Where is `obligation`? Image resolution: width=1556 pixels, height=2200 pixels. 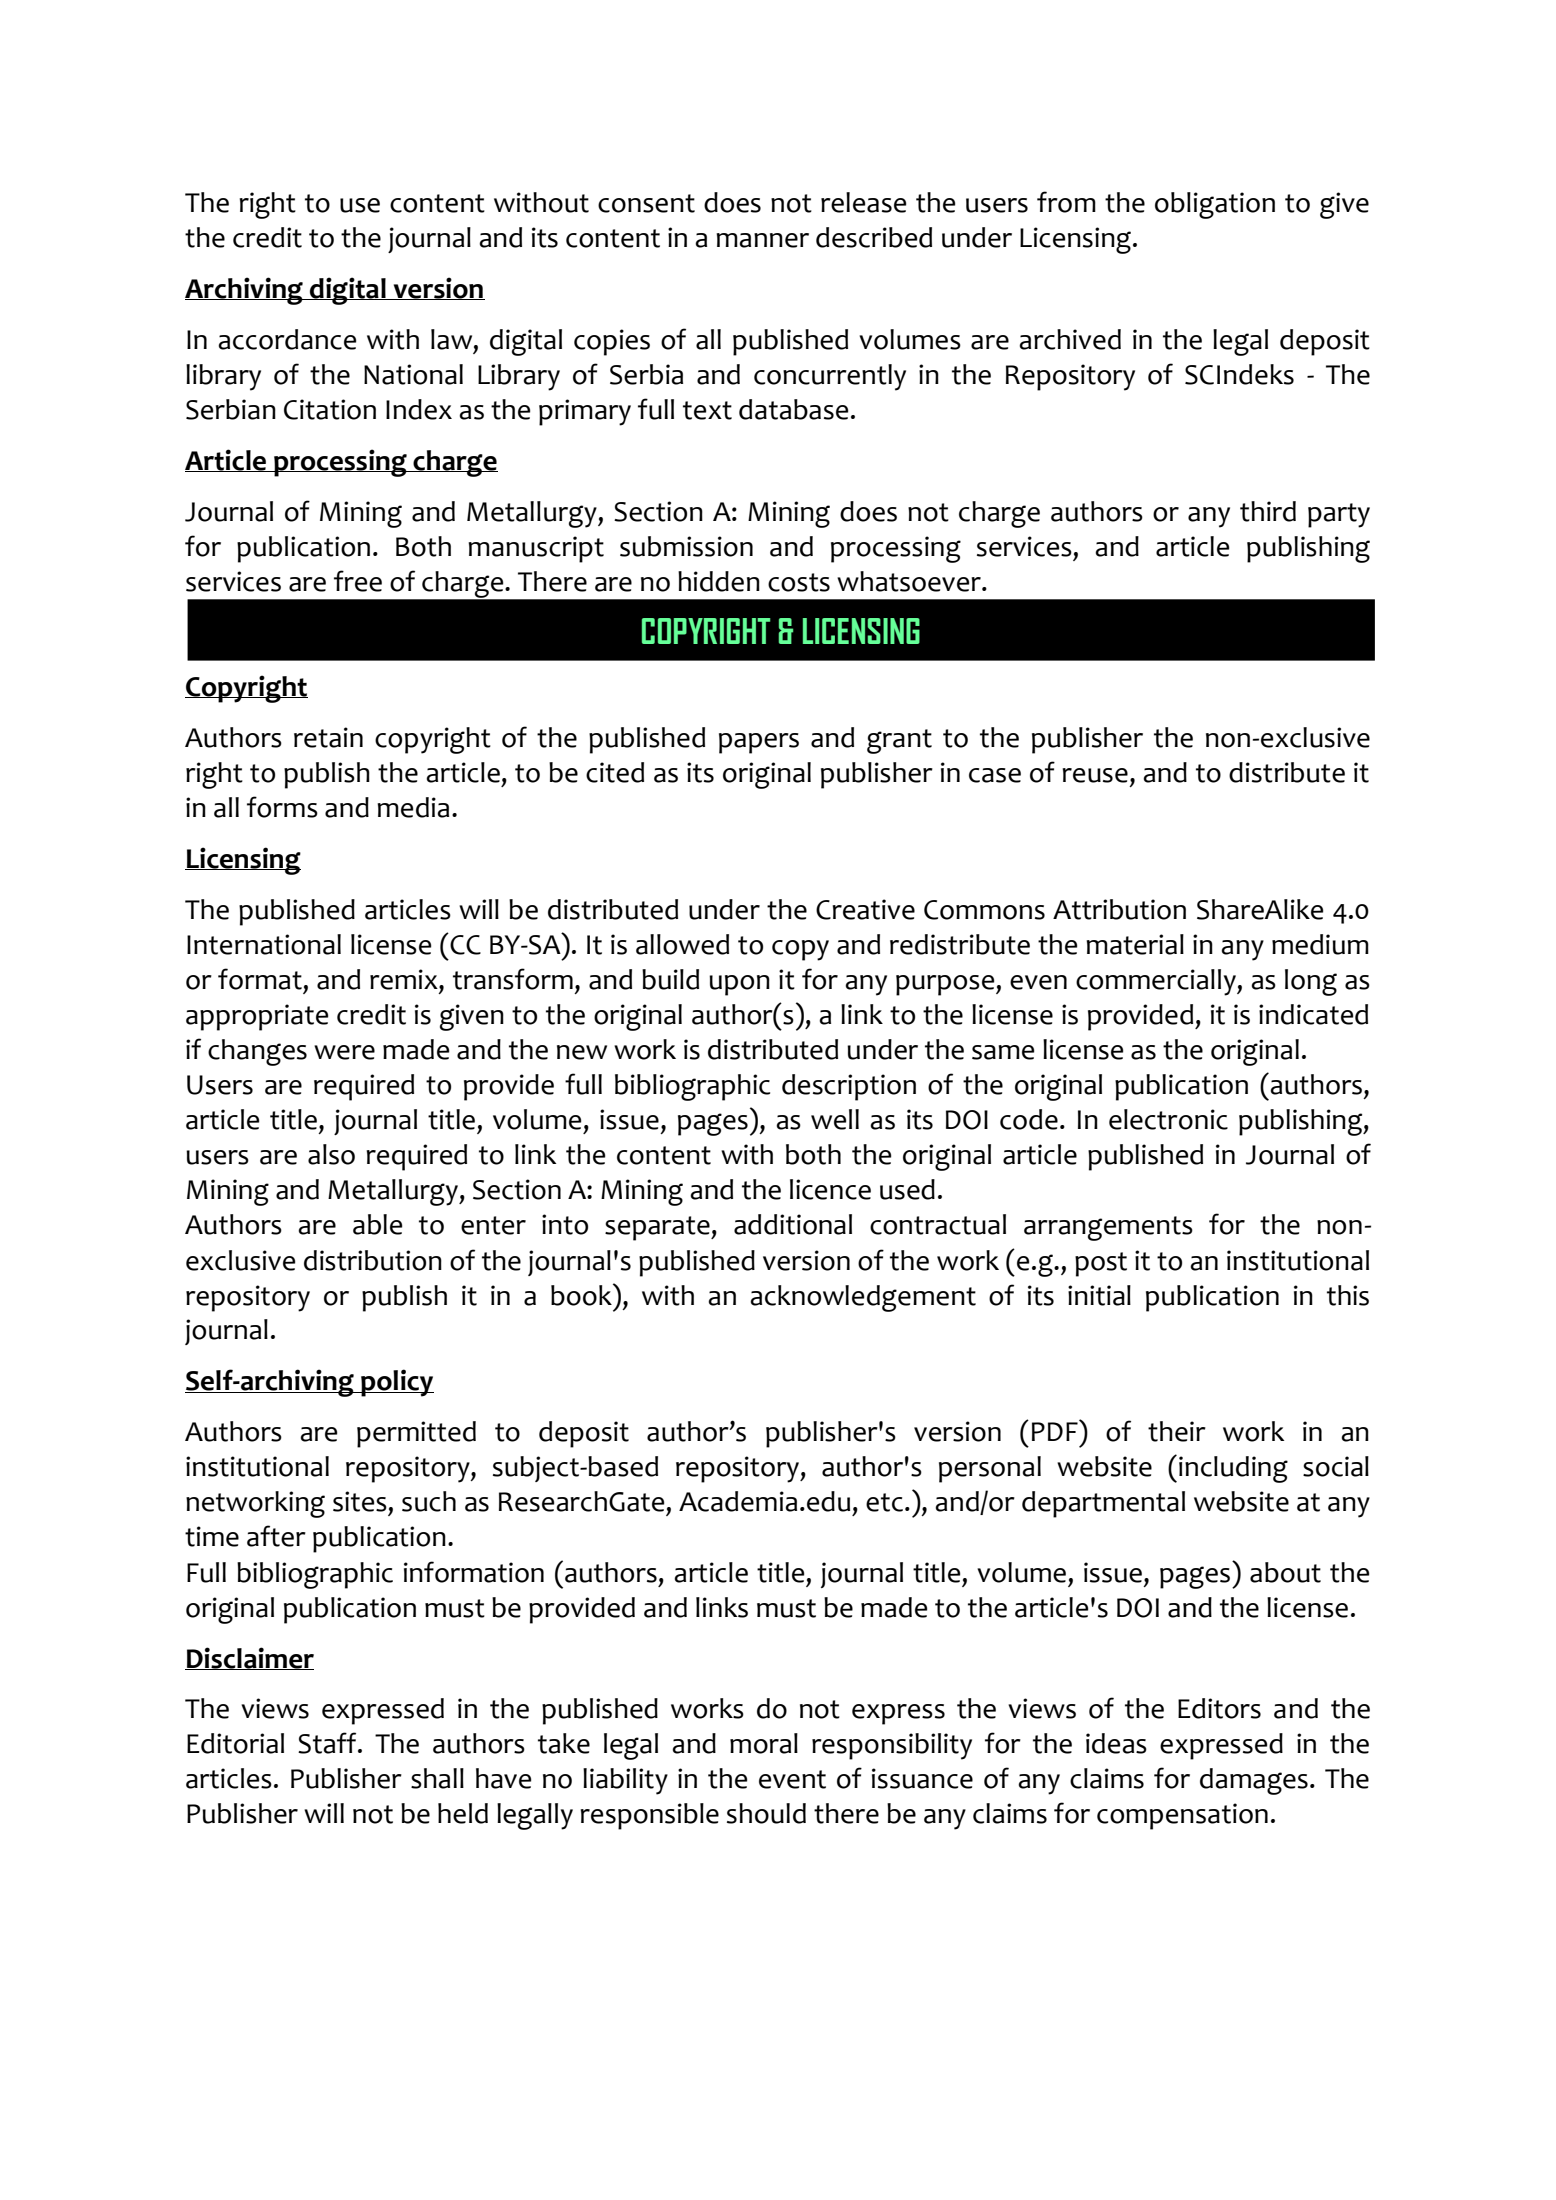
obligation is located at coordinates (1215, 205).
